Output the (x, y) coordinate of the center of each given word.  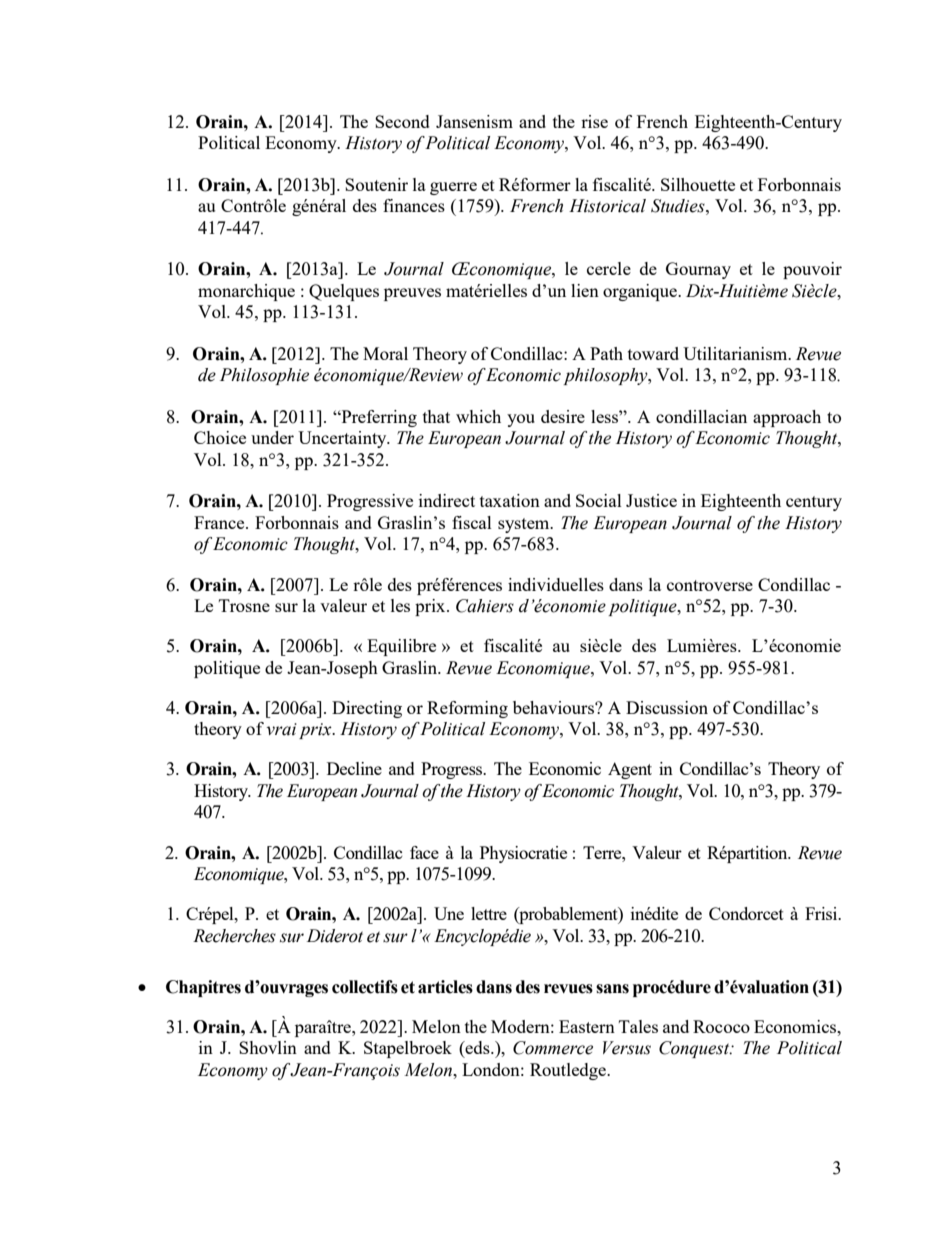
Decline (354, 768)
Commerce (553, 1048)
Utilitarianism (736, 353)
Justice (651, 500)
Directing (367, 709)
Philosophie (264, 376)
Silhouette (698, 184)
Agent (630, 770)
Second (402, 121)
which (478, 416)
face (424, 852)
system (525, 525)
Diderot (335, 936)
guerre (453, 188)
